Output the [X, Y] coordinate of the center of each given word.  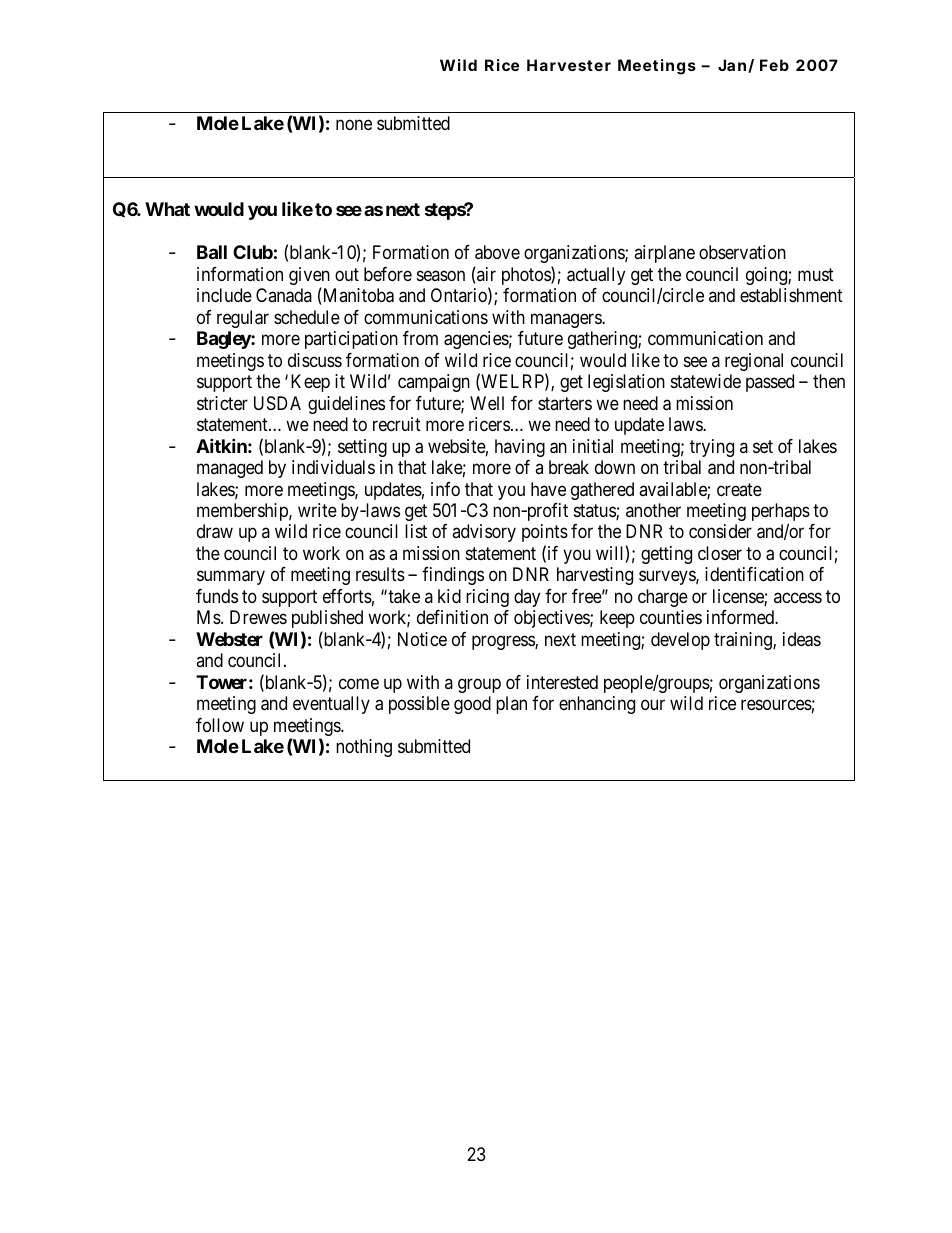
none [354, 124]
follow [220, 725]
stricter [222, 403]
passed [770, 383]
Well [487, 403]
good [472, 705]
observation [742, 252]
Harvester [569, 65]
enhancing [597, 705]
